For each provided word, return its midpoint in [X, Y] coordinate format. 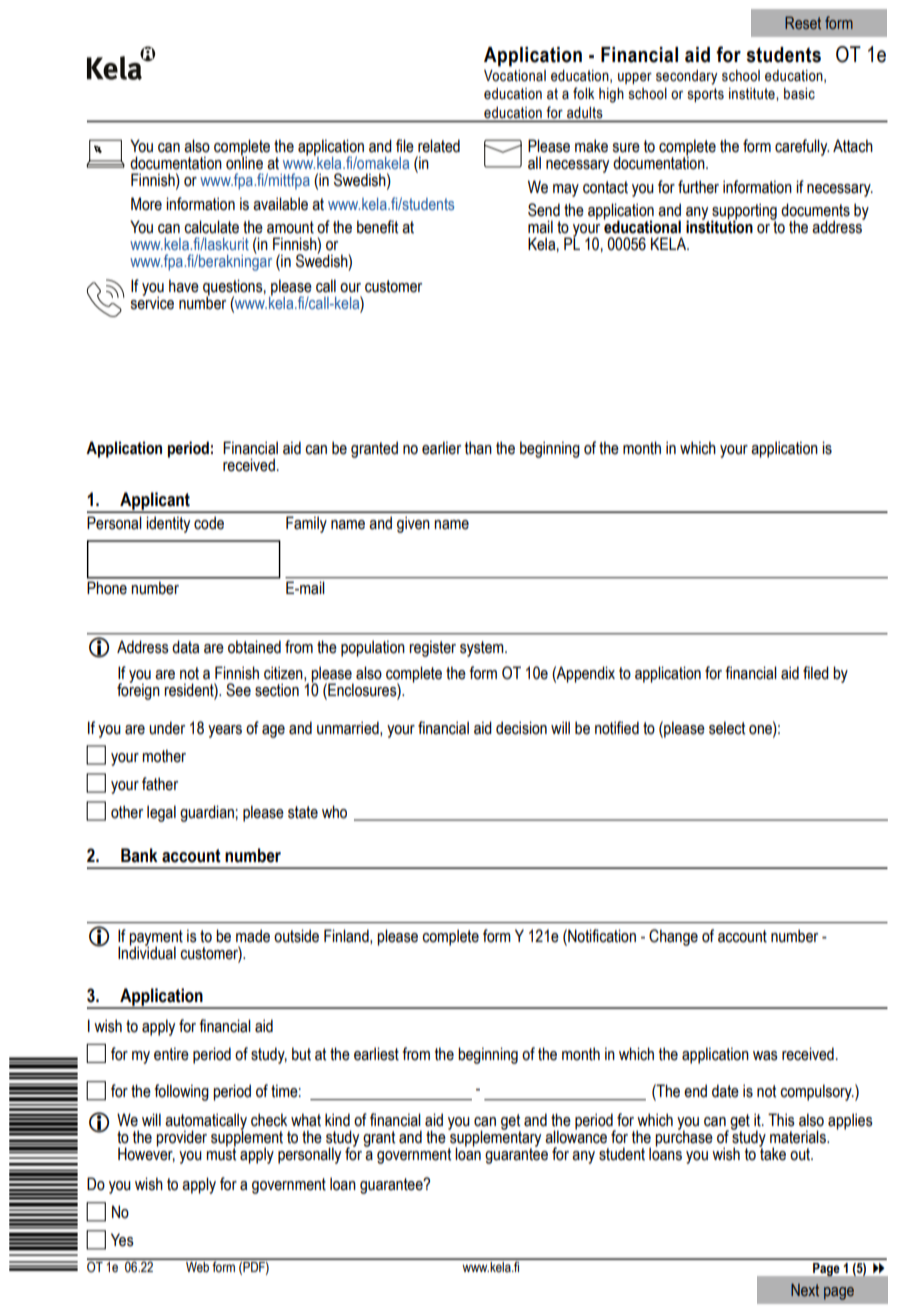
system [483, 649]
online [244, 162]
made [253, 936]
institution [719, 226]
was [765, 1056]
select [727, 728]
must [221, 1153]
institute [753, 94]
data [185, 647]
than [478, 448]
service [152, 302]
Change [673, 937]
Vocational [515, 76]
